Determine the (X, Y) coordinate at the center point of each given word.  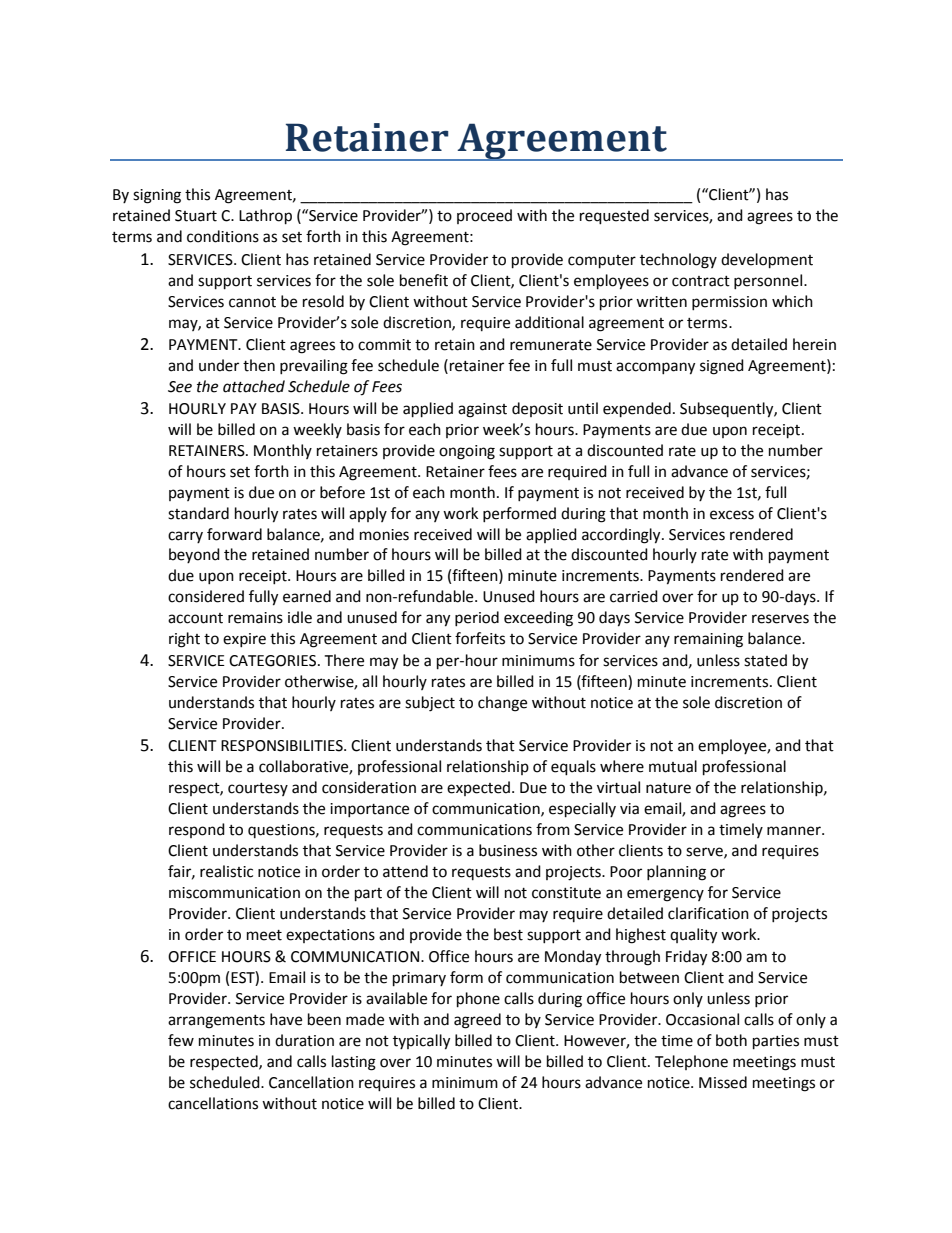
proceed (484, 216)
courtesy (258, 789)
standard (198, 513)
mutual (673, 766)
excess (732, 515)
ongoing (467, 452)
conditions (223, 236)
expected (478, 788)
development (767, 261)
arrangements (216, 1022)
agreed (477, 1021)
